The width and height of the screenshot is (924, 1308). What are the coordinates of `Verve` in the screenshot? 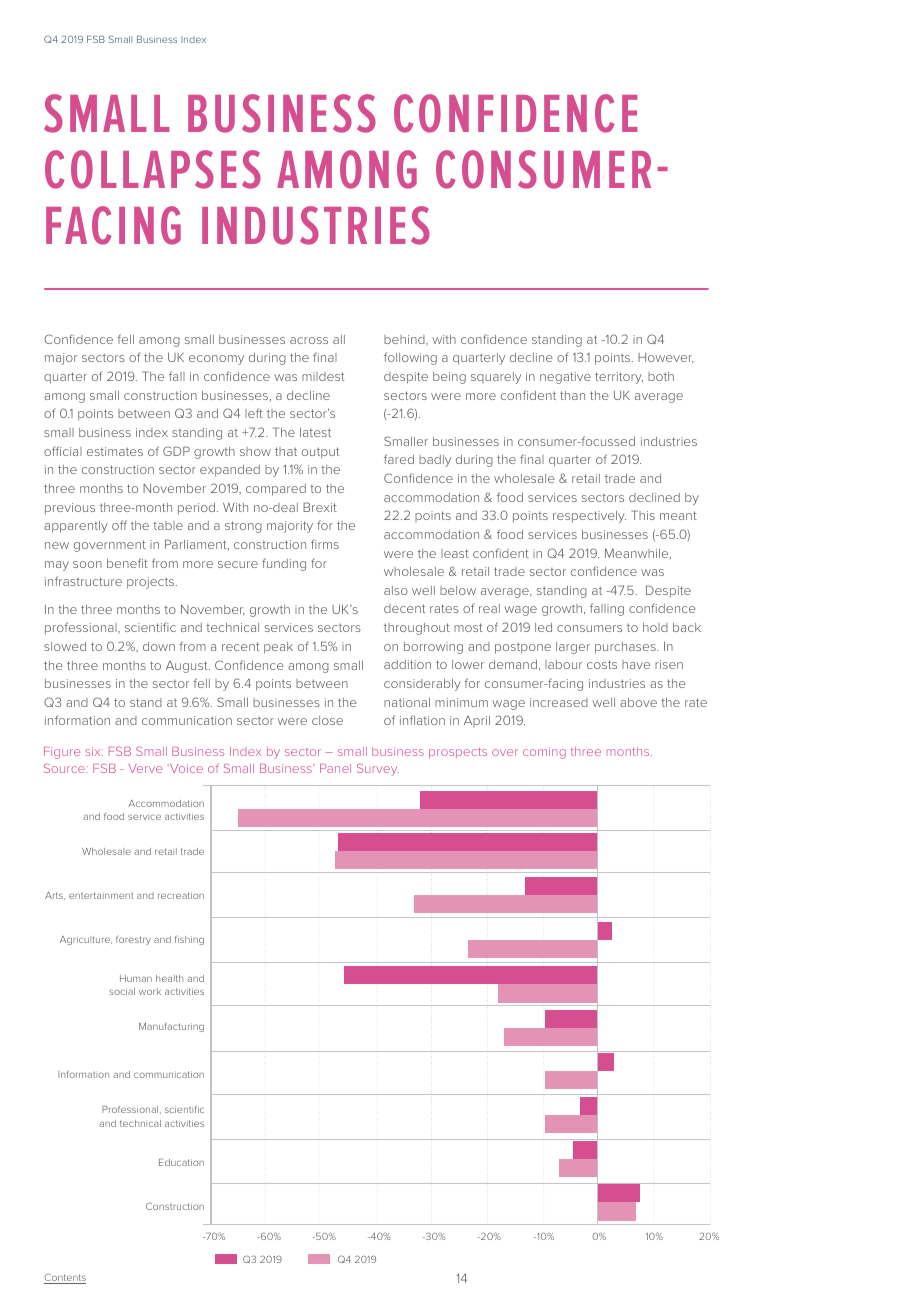 It's located at (145, 768).
